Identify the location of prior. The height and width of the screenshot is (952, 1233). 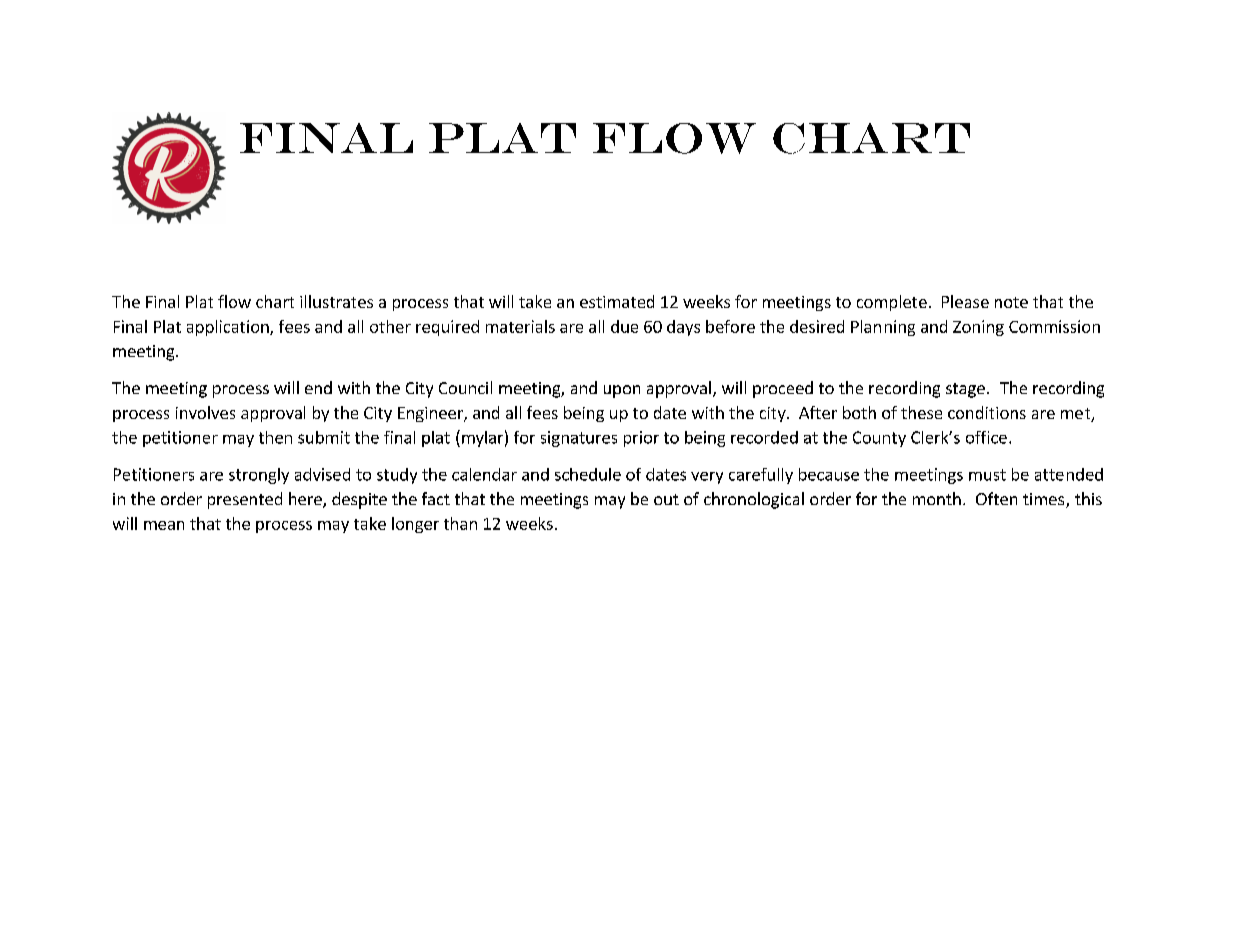
(641, 439).
